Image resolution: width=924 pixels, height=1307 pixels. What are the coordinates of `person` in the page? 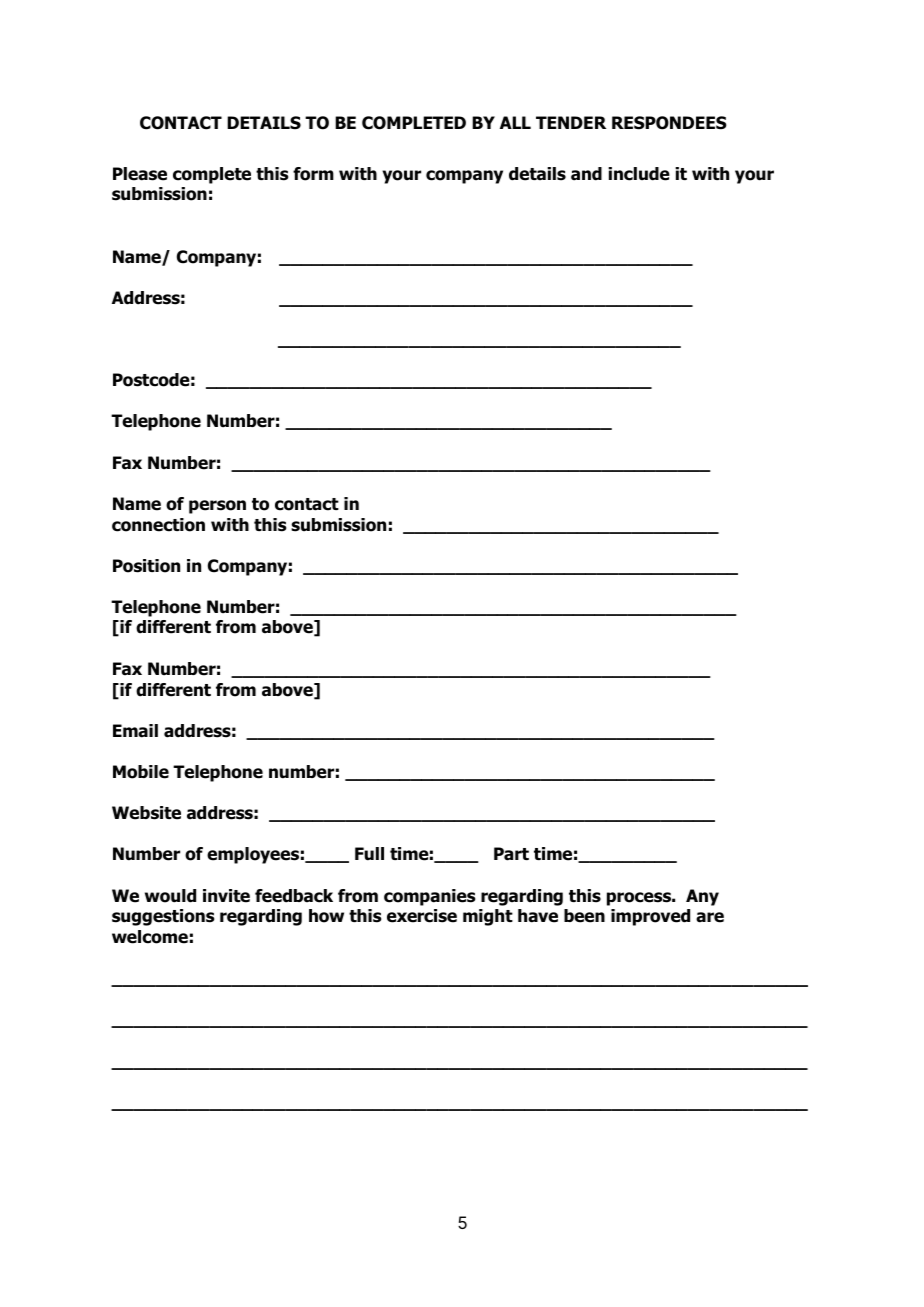 It's located at (217, 507).
